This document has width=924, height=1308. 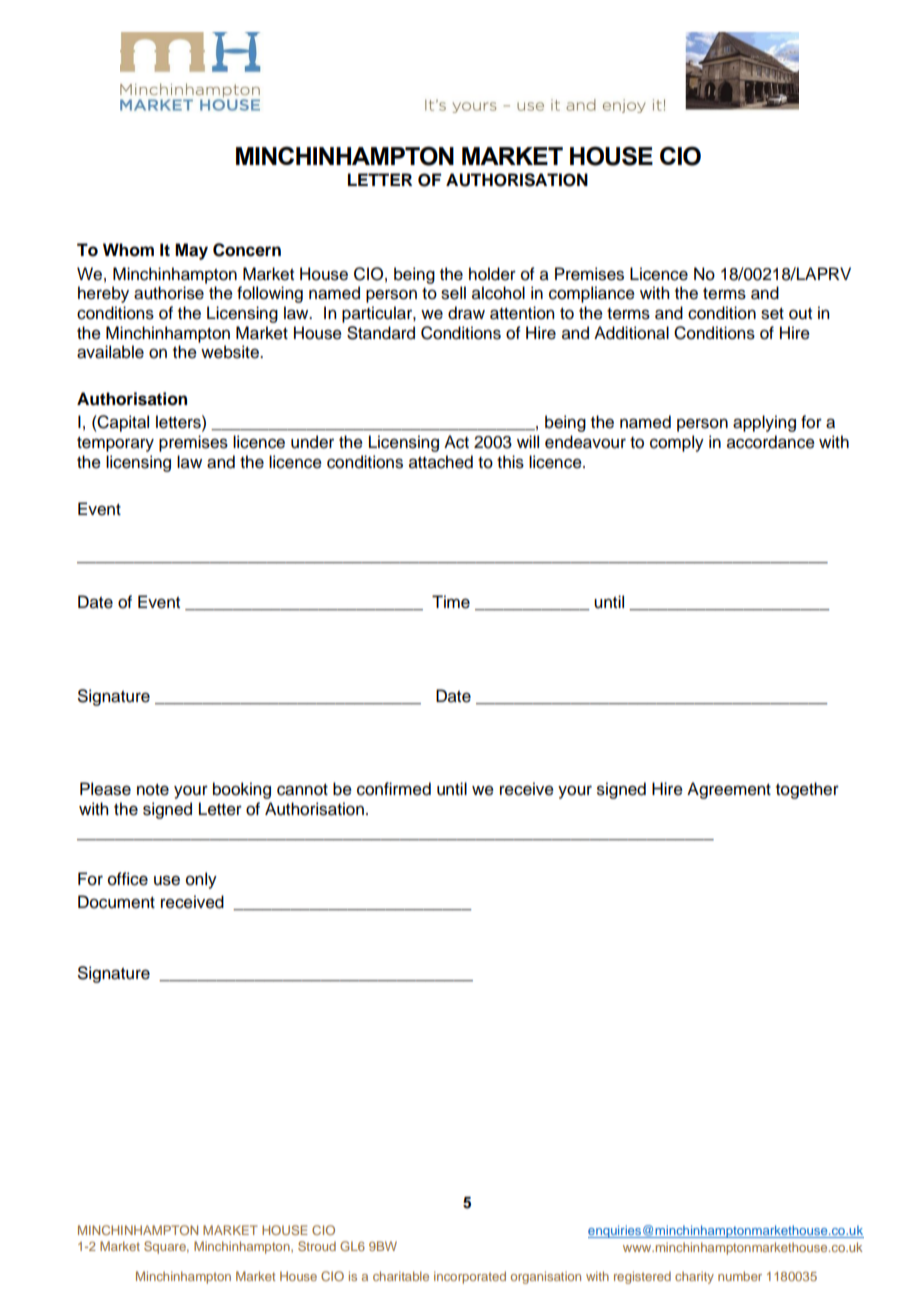 I want to click on only, so click(x=201, y=880).
